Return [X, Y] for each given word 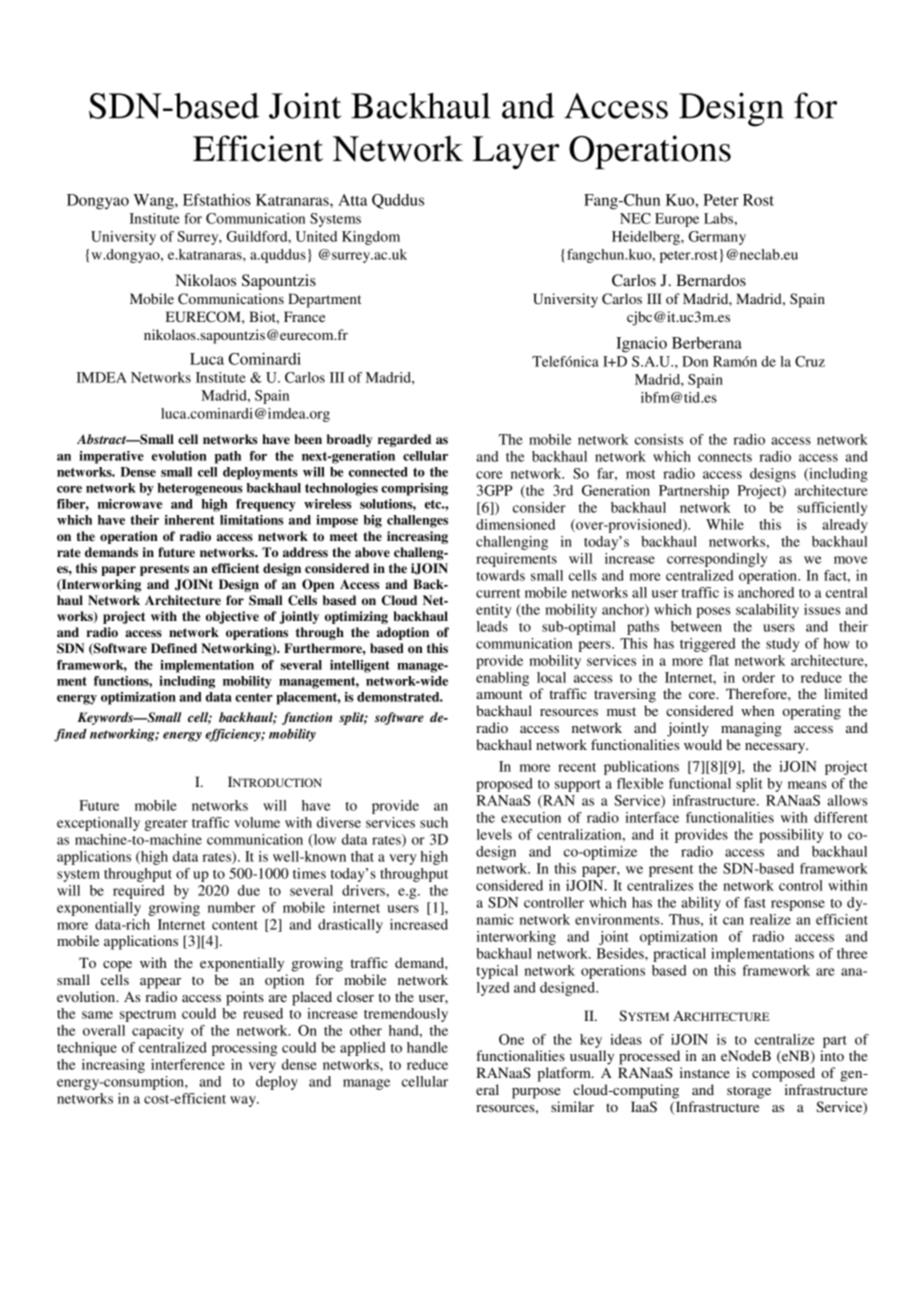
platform [565, 1074]
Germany [717, 238]
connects [725, 457]
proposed [504, 785]
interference [188, 1064]
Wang [154, 202]
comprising [414, 489]
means [807, 785]
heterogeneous [200, 489]
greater [166, 825]
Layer [515, 152]
